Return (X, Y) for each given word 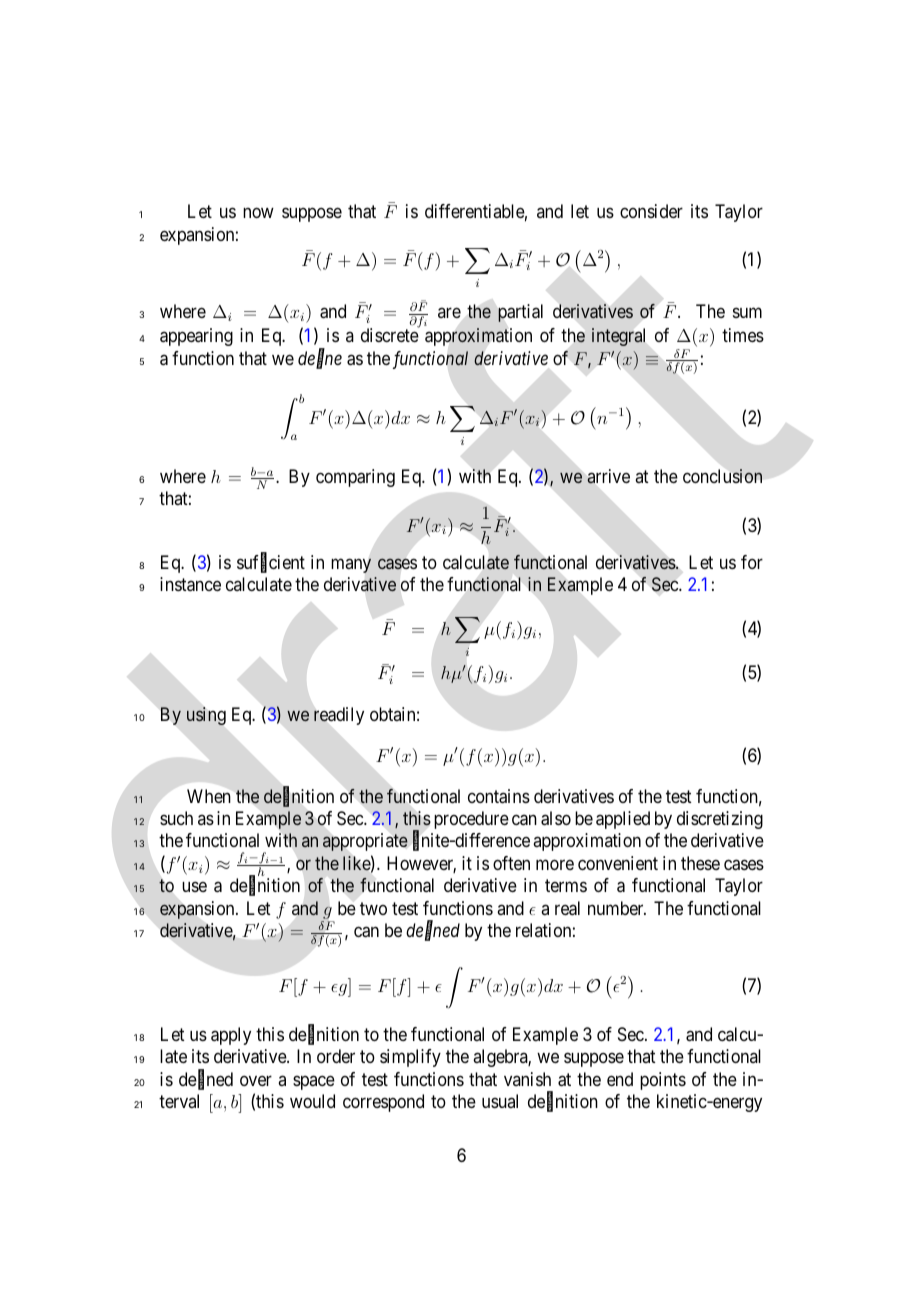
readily (339, 716)
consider (651, 211)
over (256, 1080)
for (752, 562)
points (663, 1081)
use (194, 887)
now (258, 213)
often (511, 863)
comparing (355, 478)
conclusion (722, 476)
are (449, 313)
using (206, 716)
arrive (608, 476)
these (700, 863)
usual (500, 1101)
